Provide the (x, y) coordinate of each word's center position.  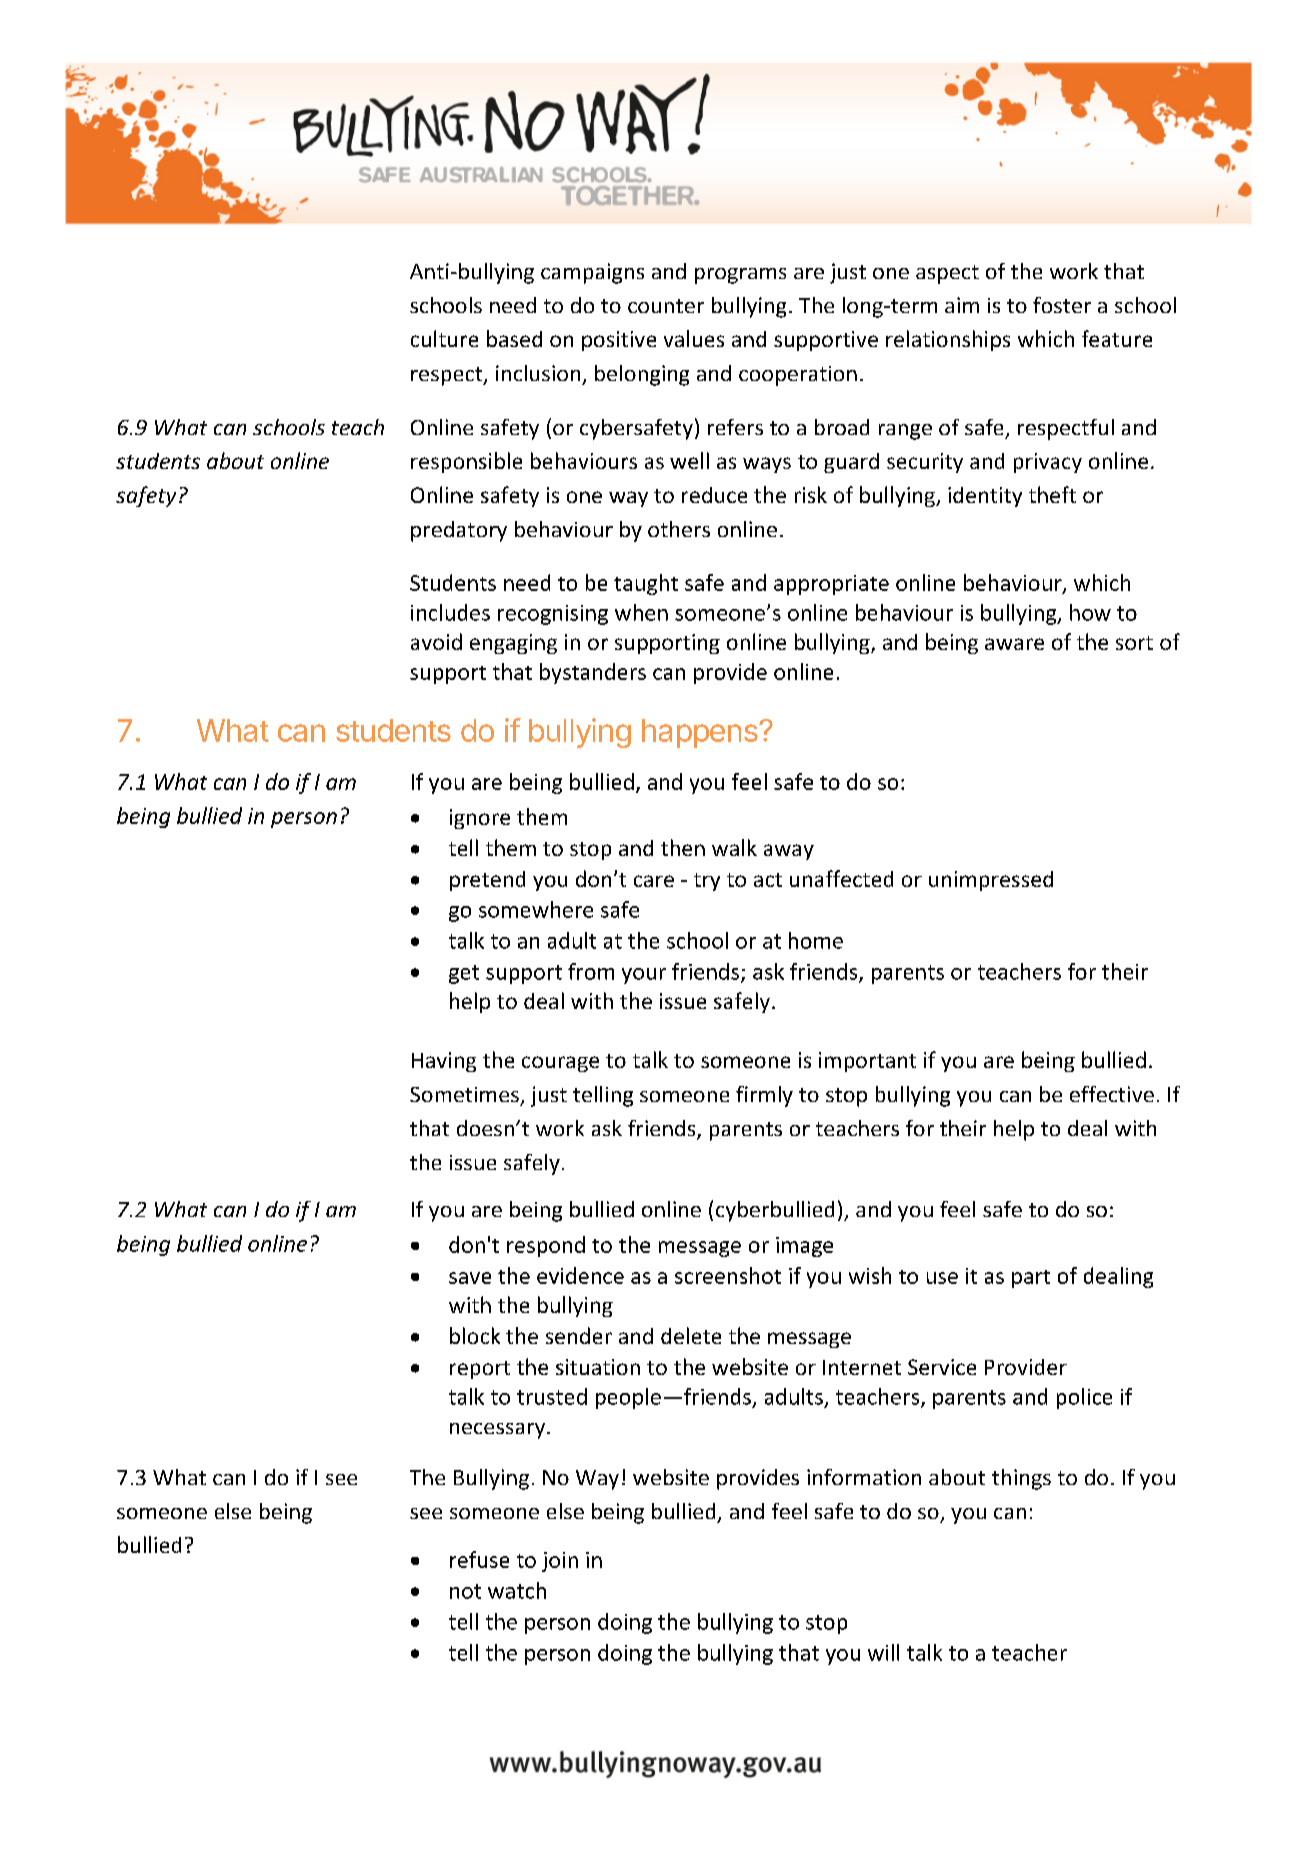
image (804, 1247)
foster (1062, 305)
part (1031, 1279)
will (883, 1652)
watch (517, 1590)
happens (701, 733)
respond (546, 1246)
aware (1014, 644)
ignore (480, 819)
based (514, 338)
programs (740, 276)
